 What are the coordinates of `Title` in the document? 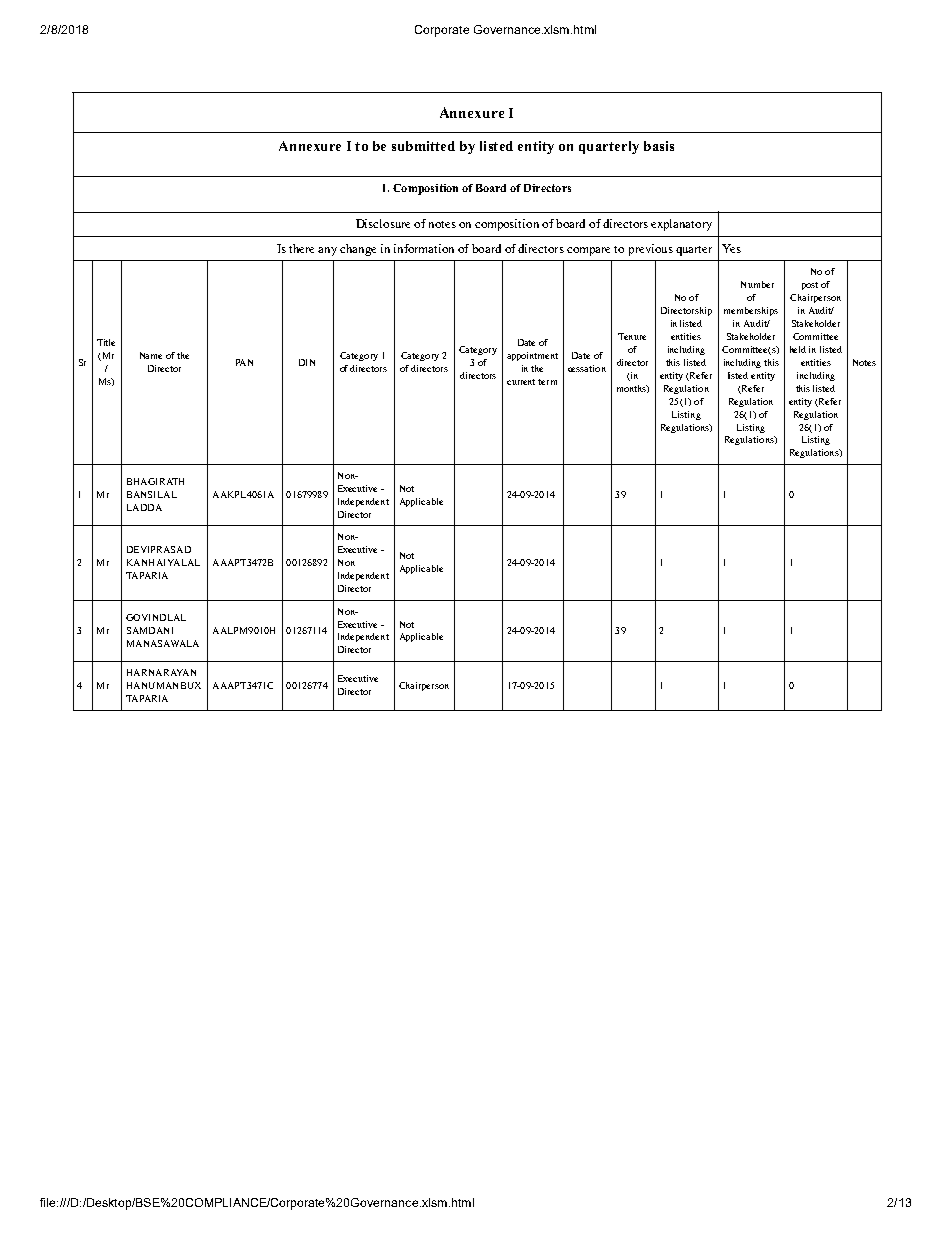 It's located at (106, 342).
